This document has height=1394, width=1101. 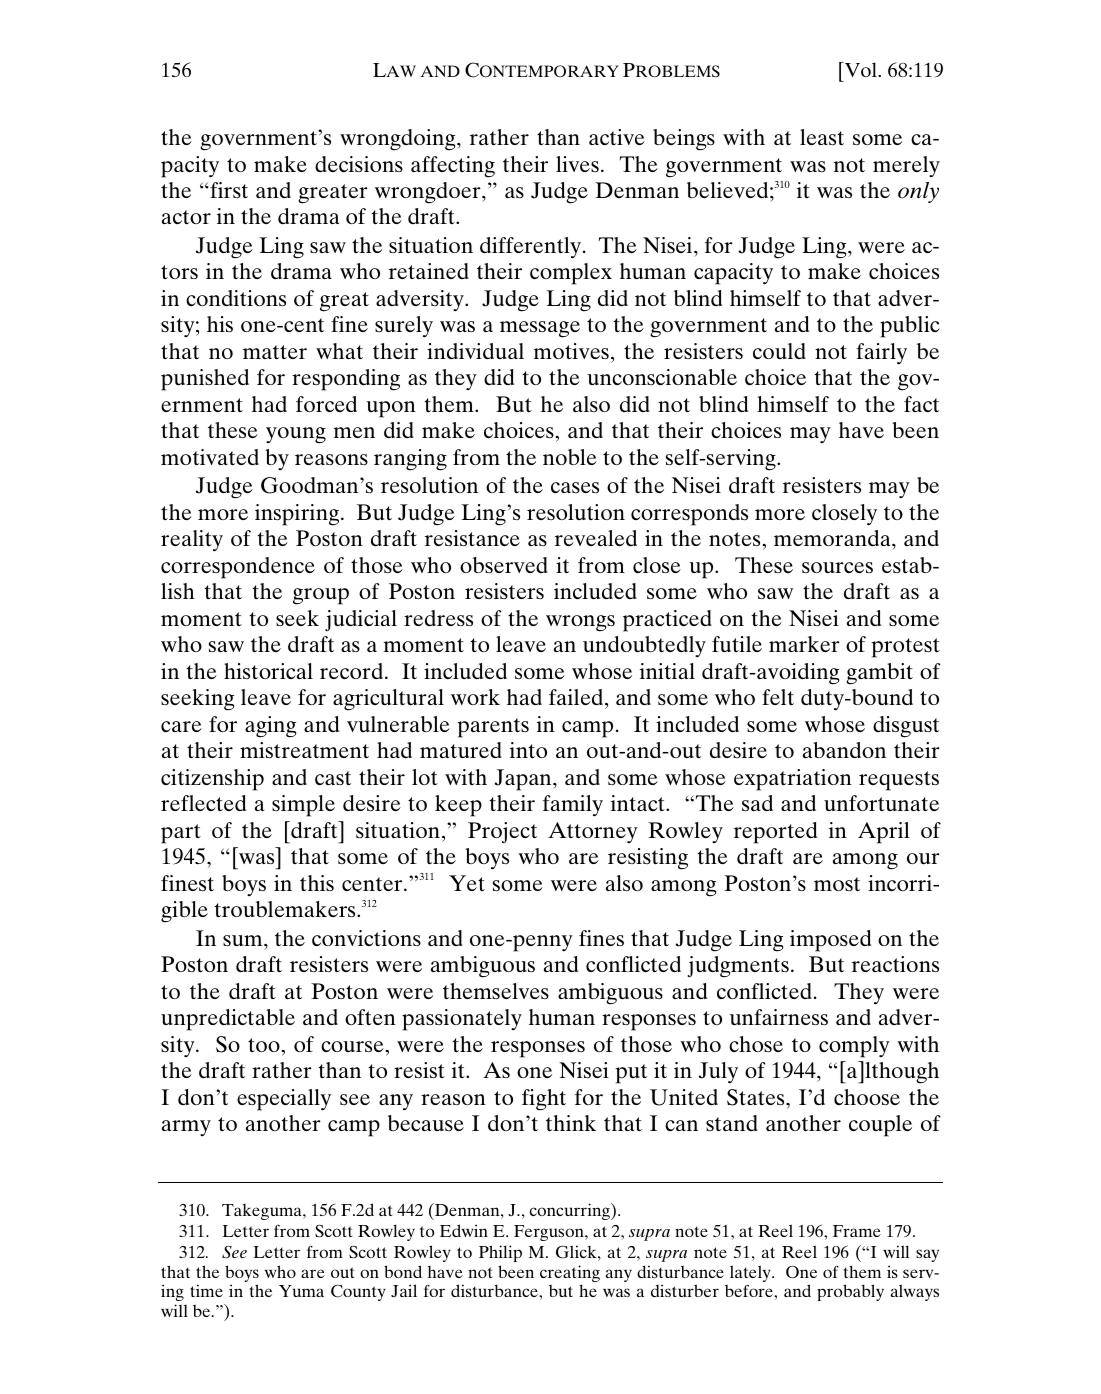 What do you see at coordinates (573, 806) in the document?
I see `family` at bounding box center [573, 806].
